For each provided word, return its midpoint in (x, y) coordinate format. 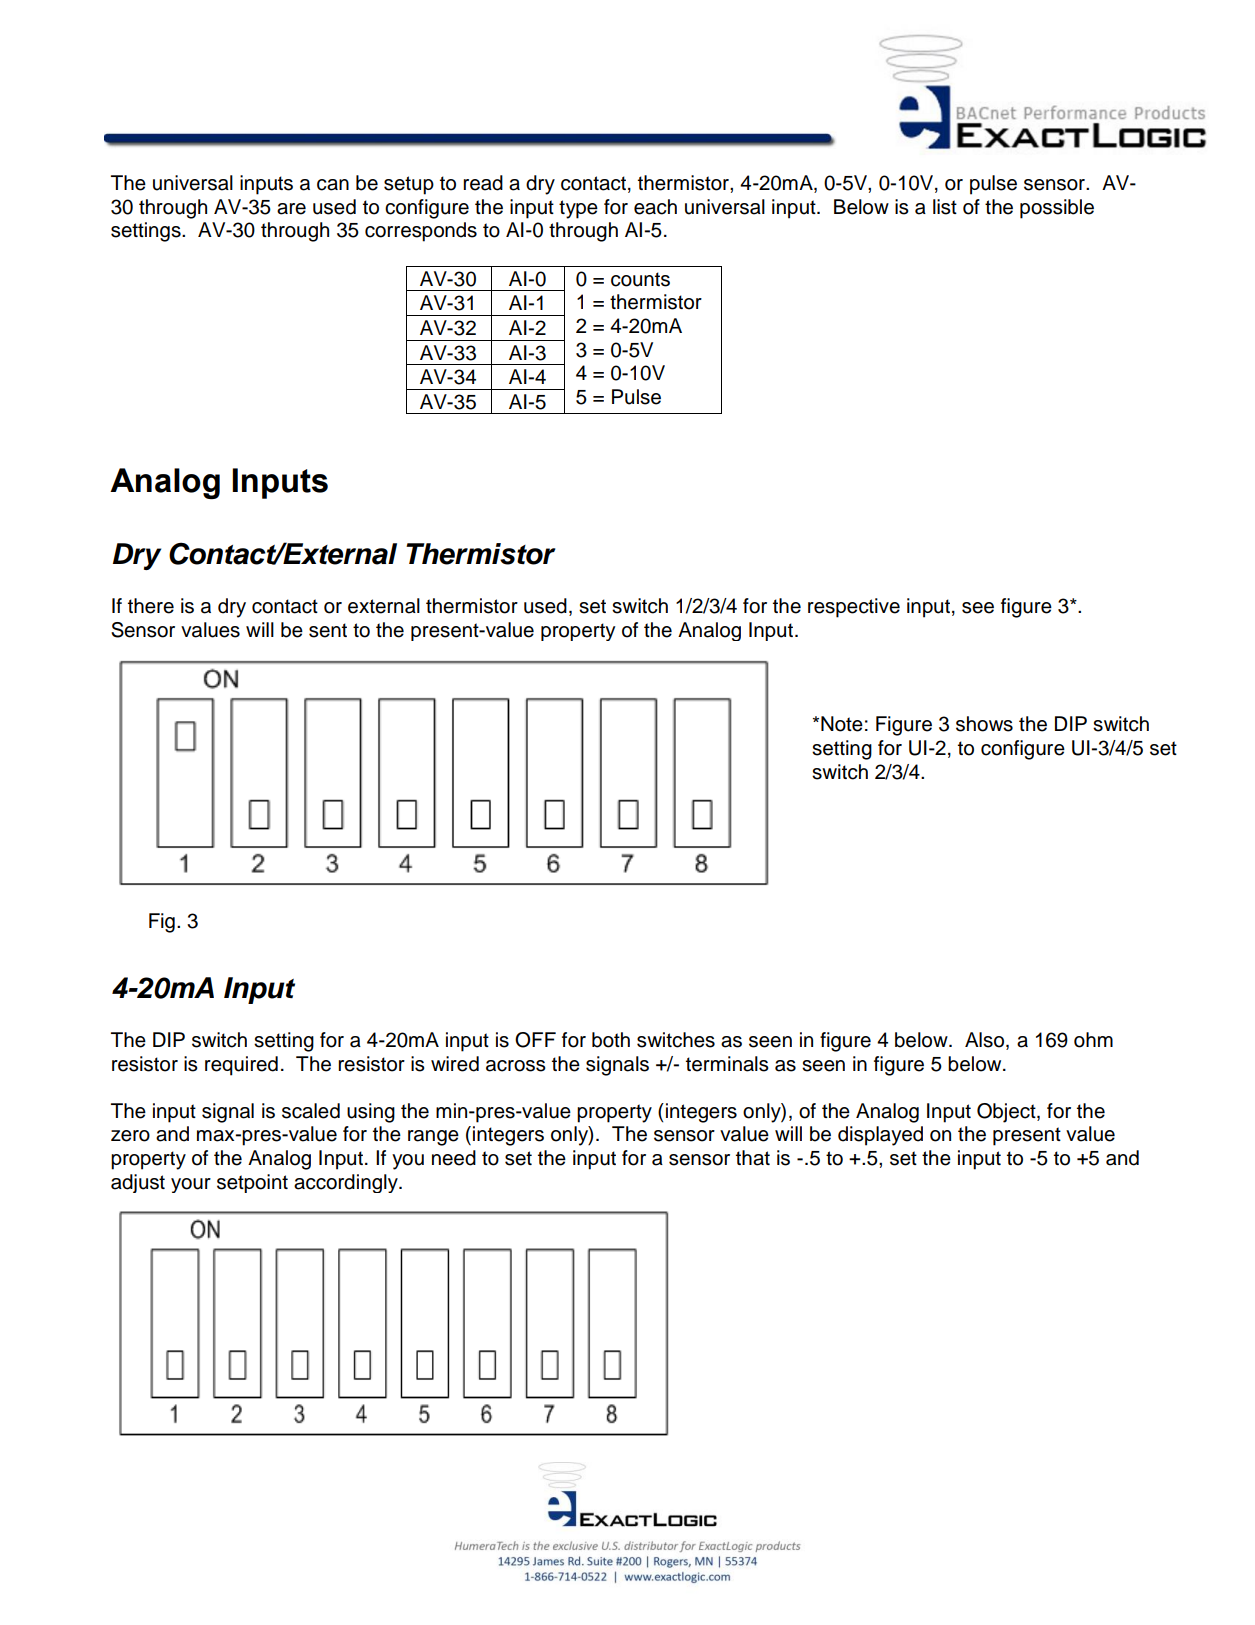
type (578, 209)
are (291, 209)
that (753, 1158)
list (945, 207)
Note (842, 724)
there (151, 606)
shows (984, 724)
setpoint (252, 1183)
